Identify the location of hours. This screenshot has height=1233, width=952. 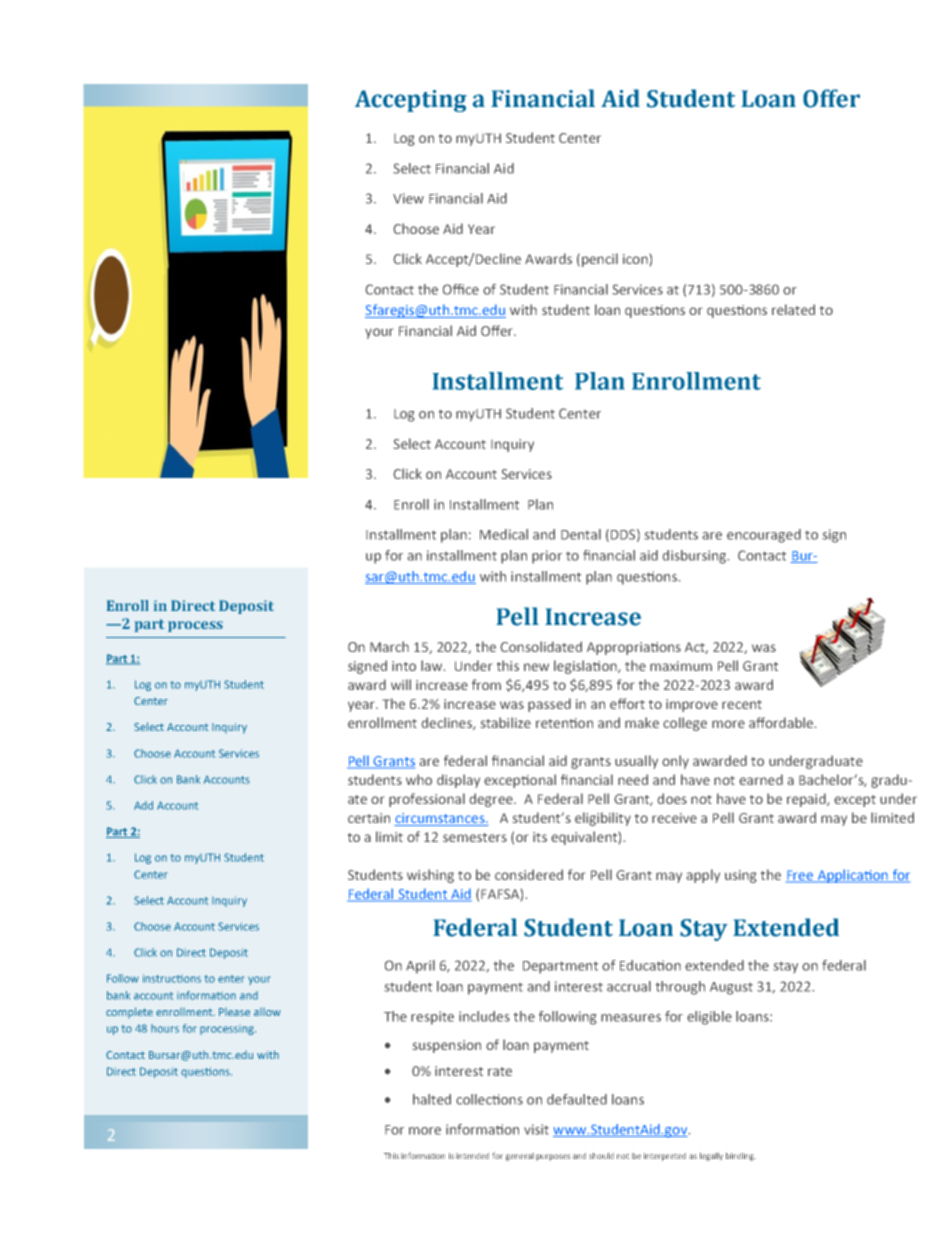
(165, 1028).
